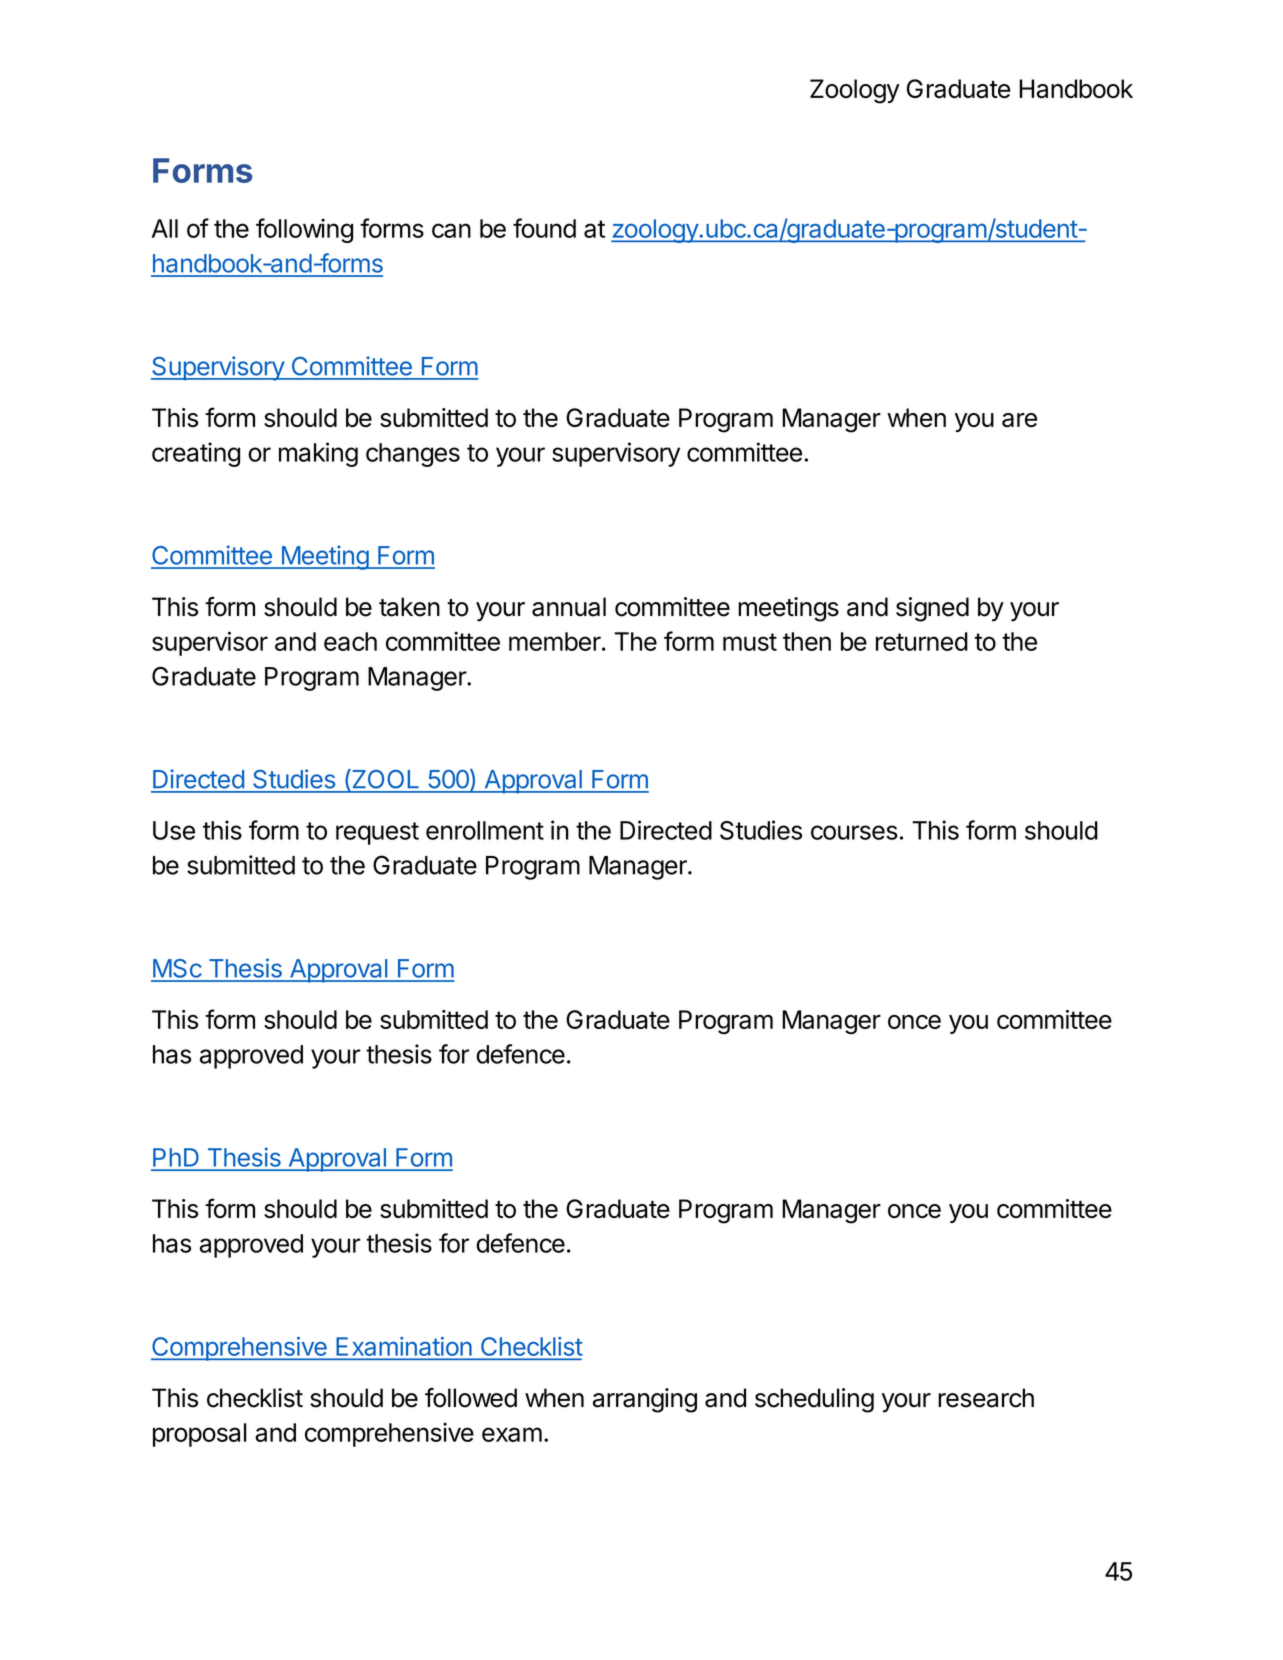 The width and height of the screenshot is (1283, 1660). Describe the element at coordinates (814, 1400) in the screenshot. I see `scheduling` at that location.
